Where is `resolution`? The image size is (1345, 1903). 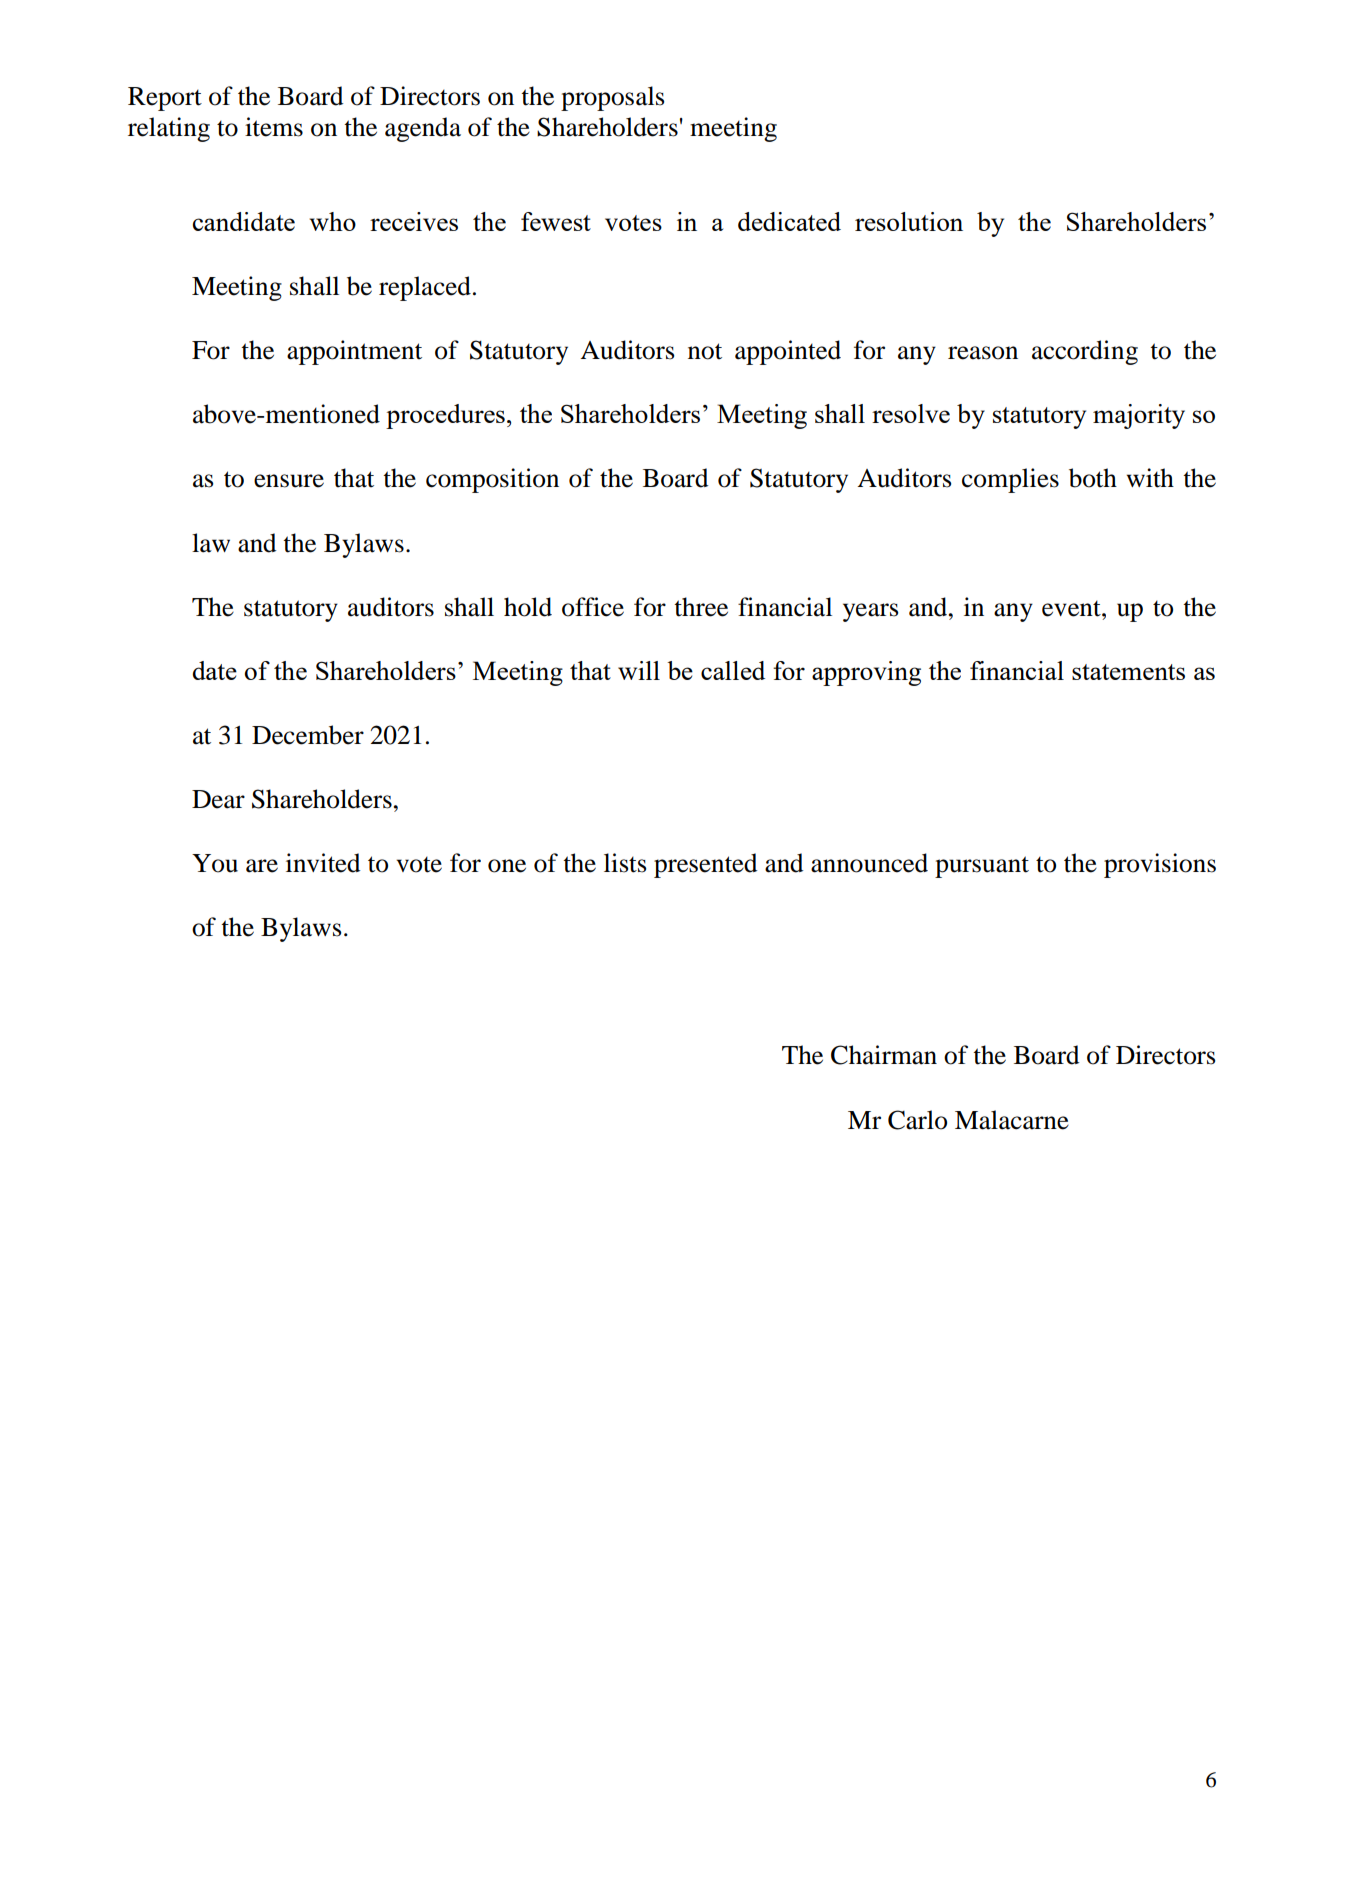 resolution is located at coordinates (909, 221).
